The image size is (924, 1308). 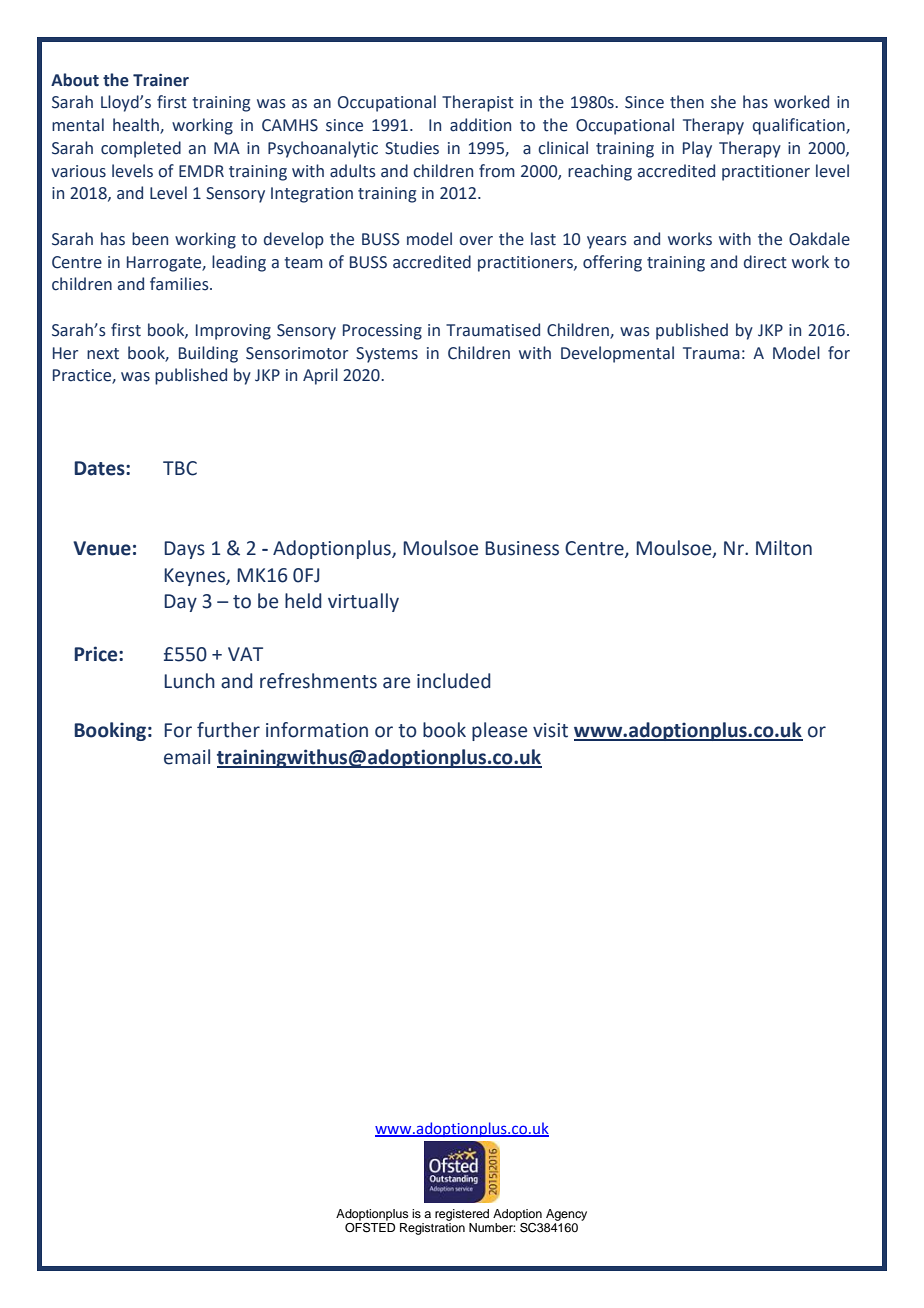 What do you see at coordinates (784, 548) in the screenshot?
I see `Milton` at bounding box center [784, 548].
